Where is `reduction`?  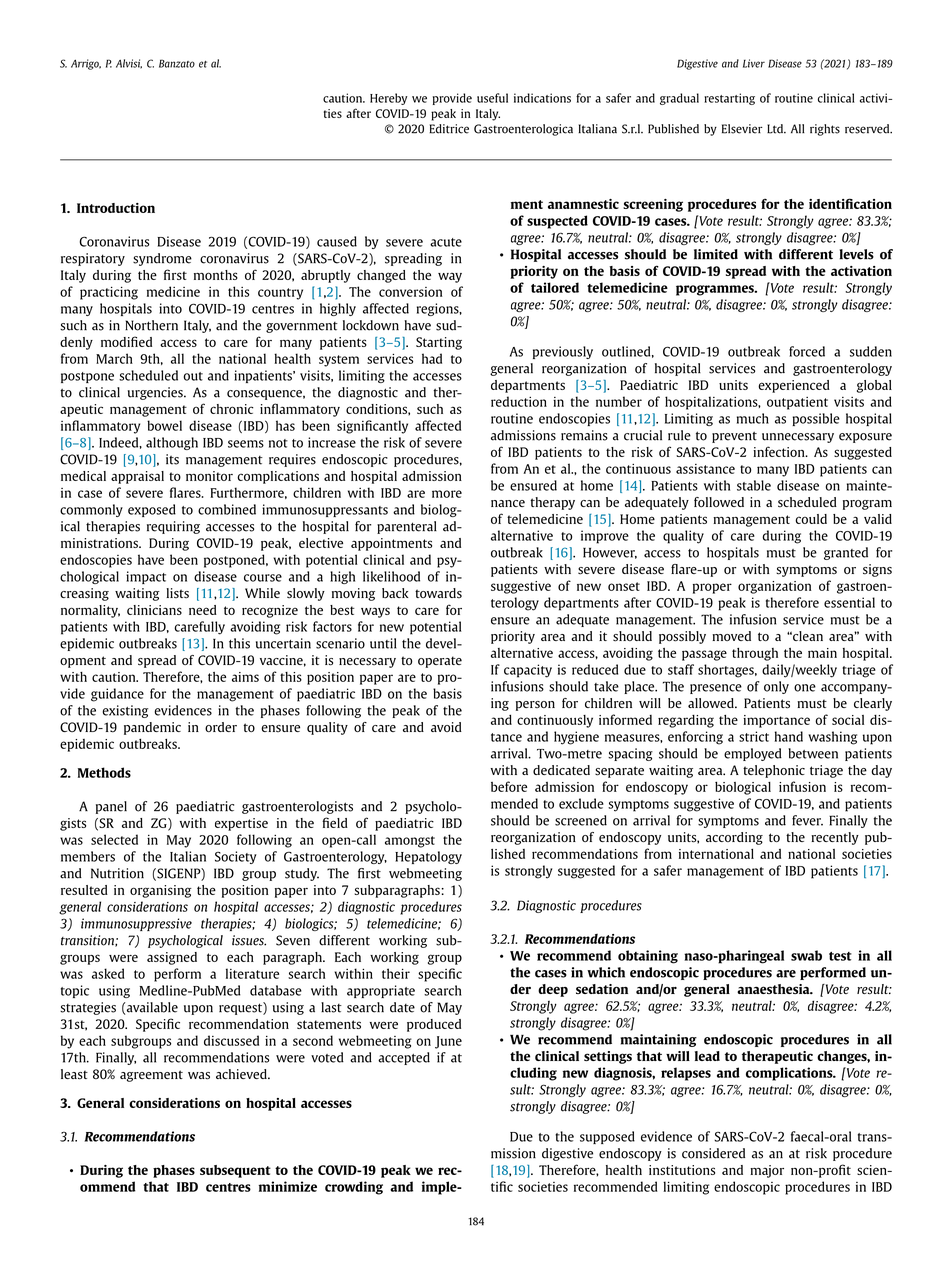 reduction is located at coordinates (519, 401).
